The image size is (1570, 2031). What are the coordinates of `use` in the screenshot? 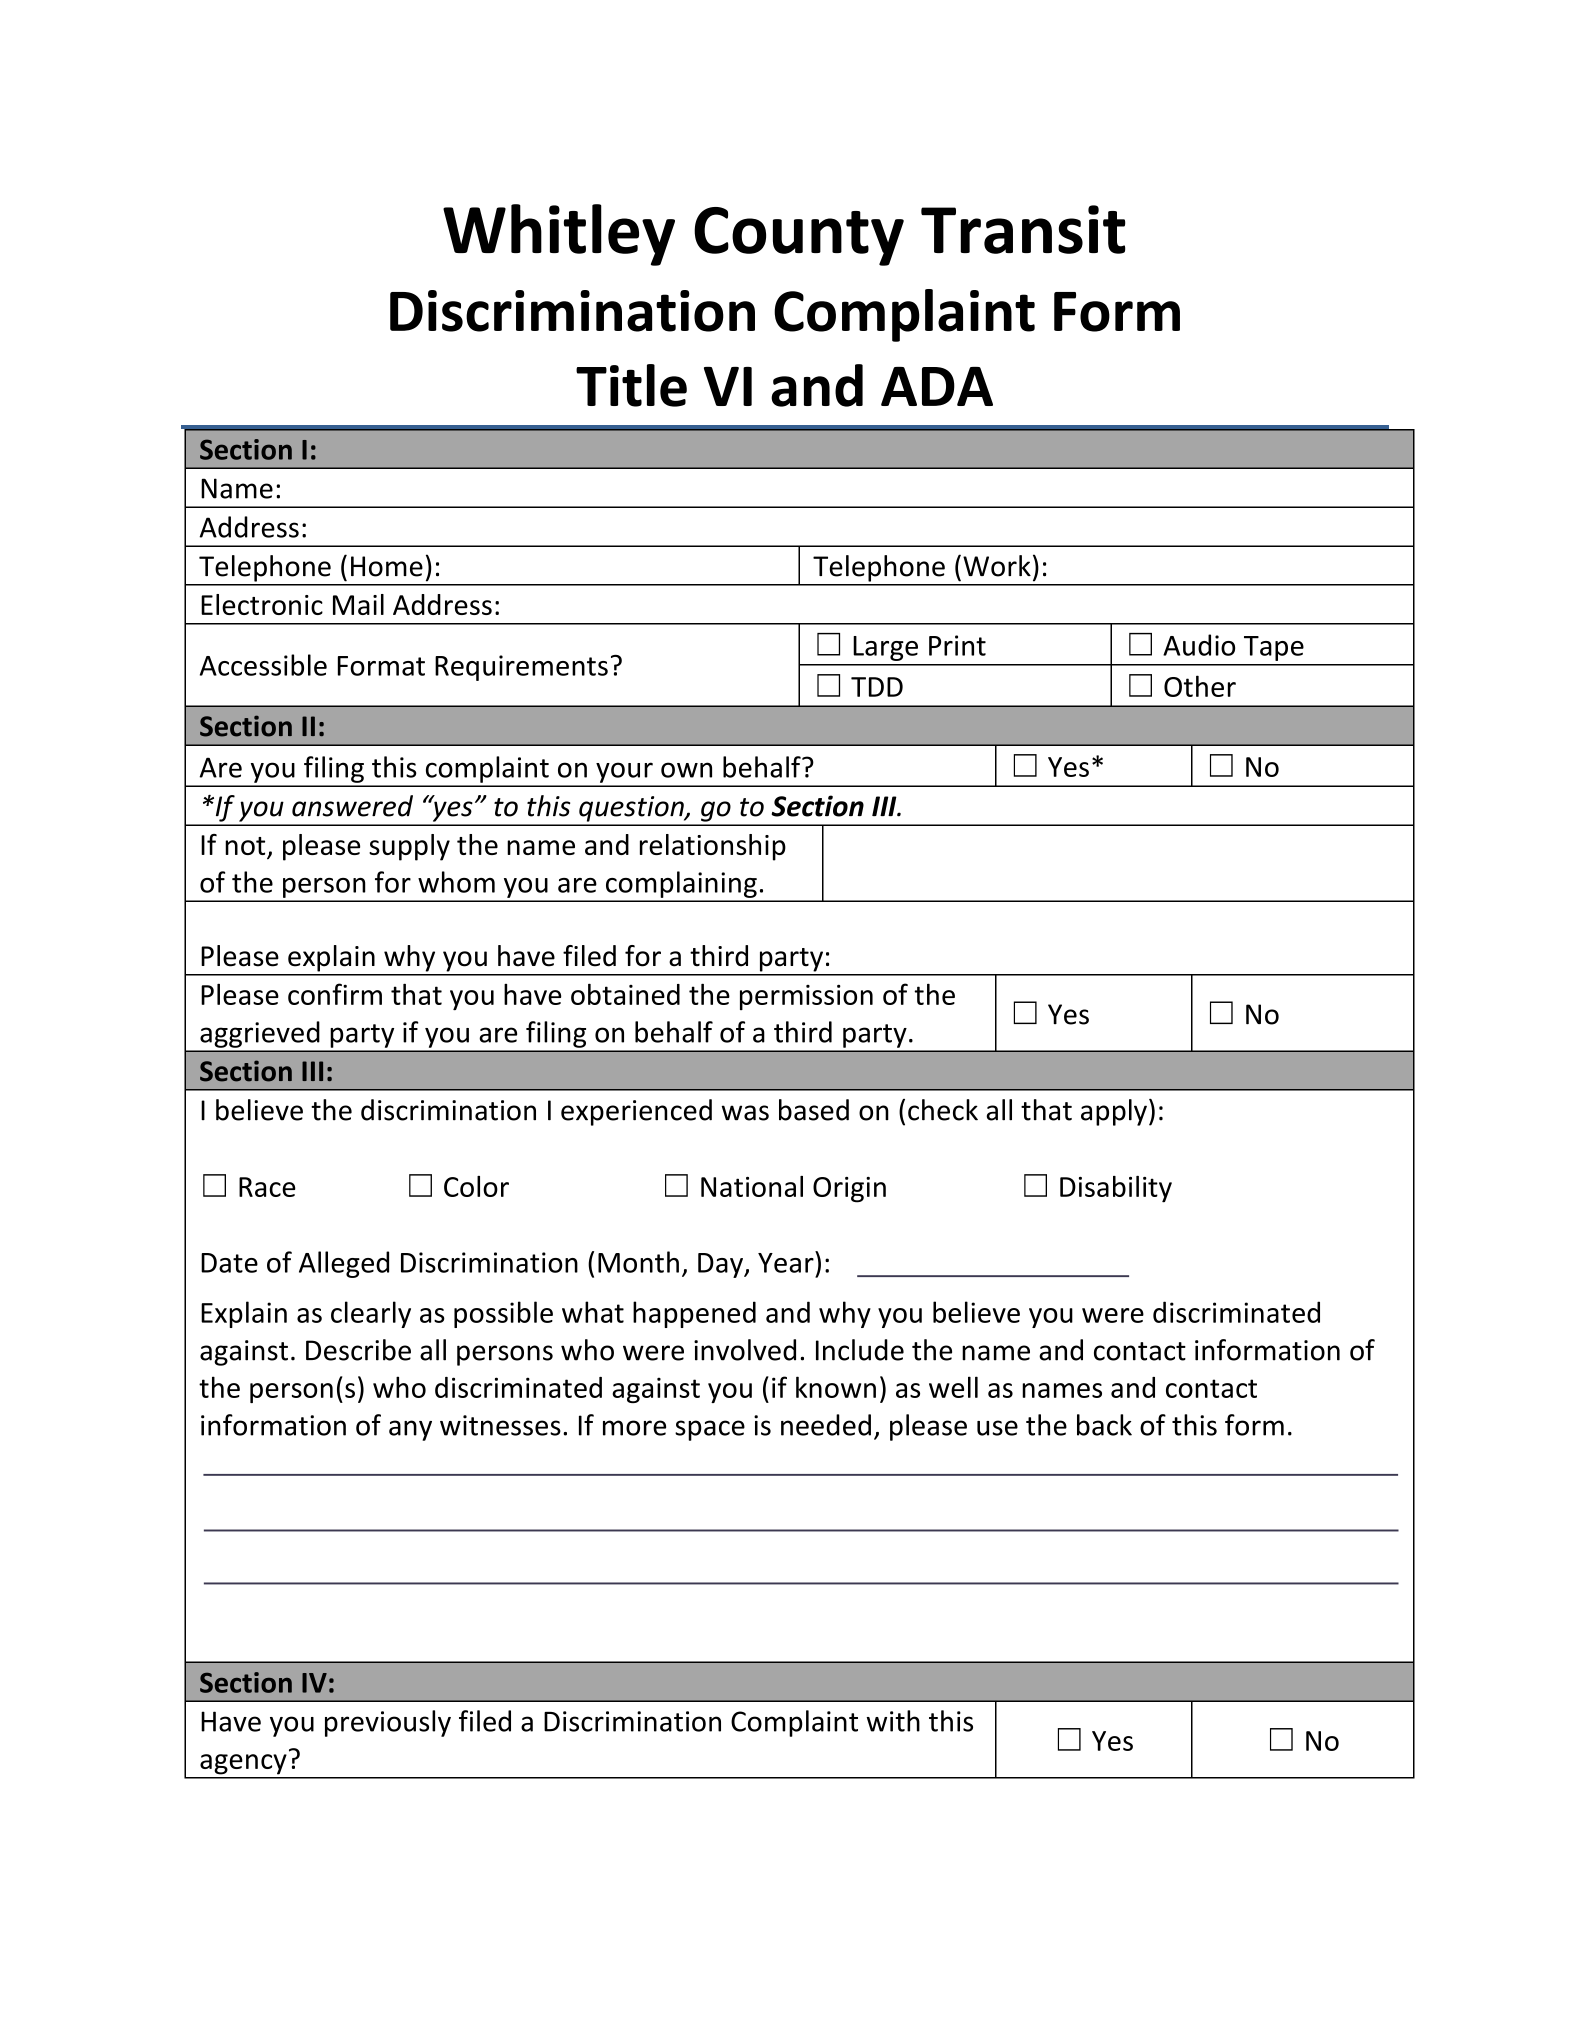 It's located at (997, 1428).
